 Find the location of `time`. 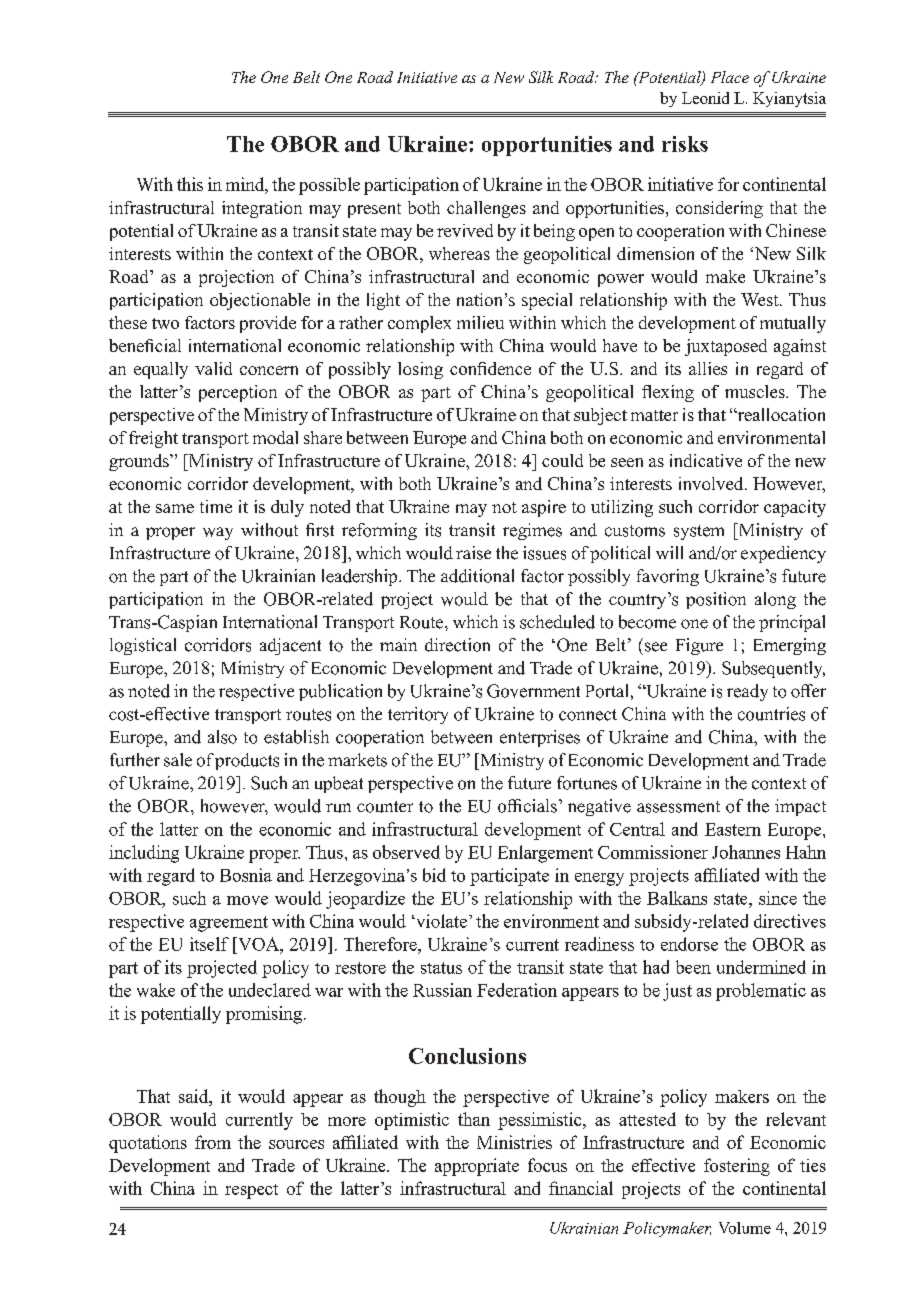

time is located at coordinates (216, 506).
